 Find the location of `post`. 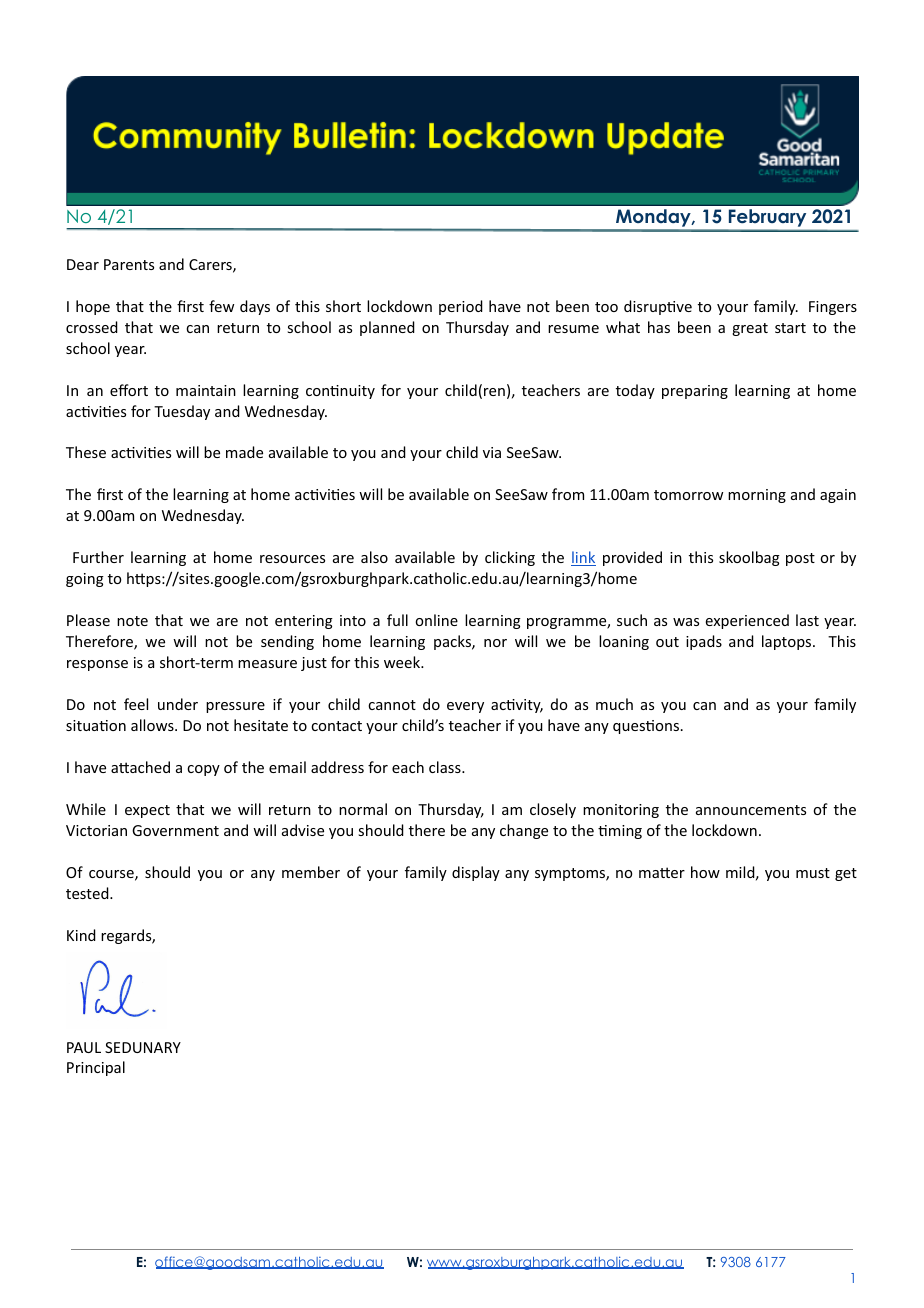

post is located at coordinates (800, 559).
